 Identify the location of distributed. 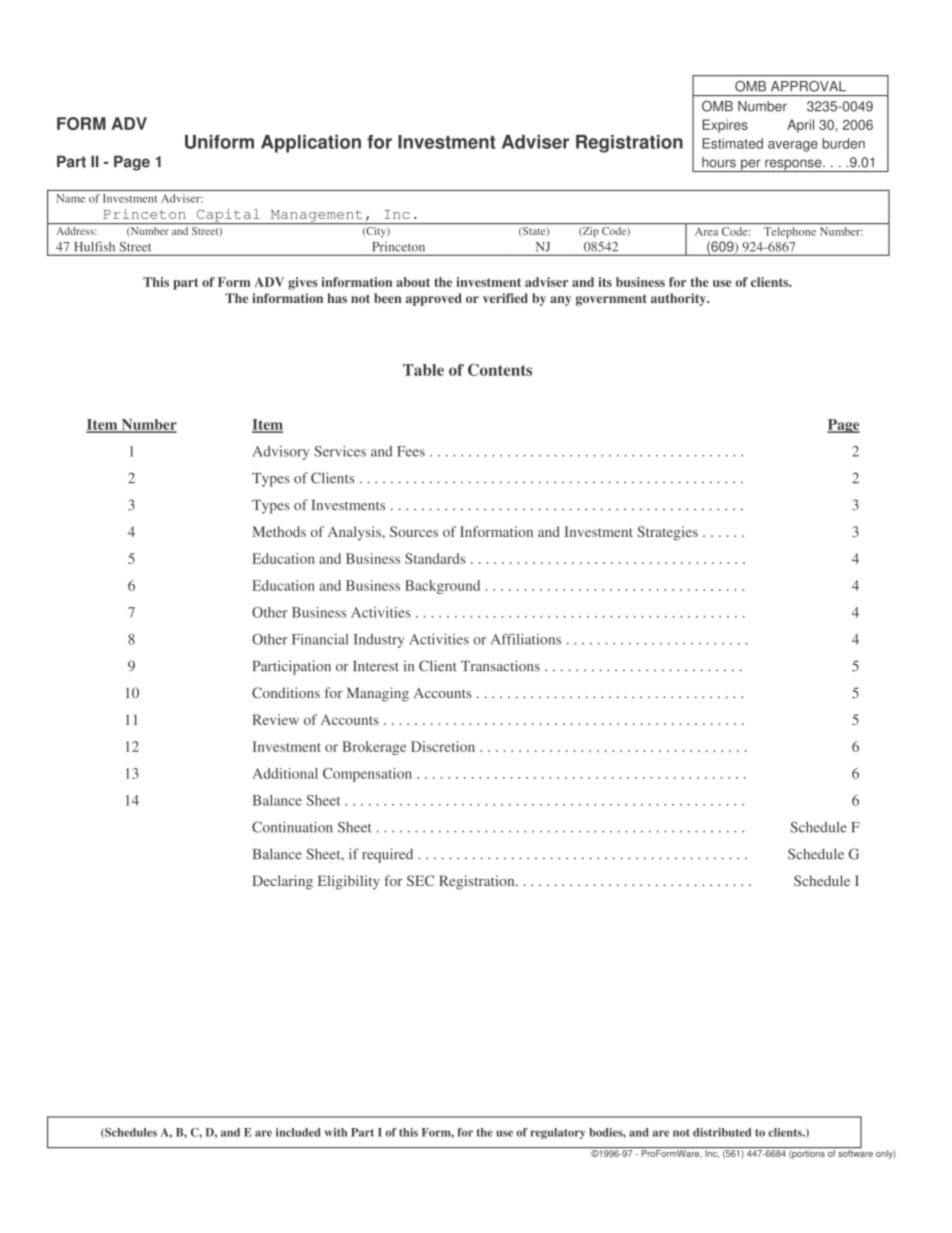
(722, 1132).
